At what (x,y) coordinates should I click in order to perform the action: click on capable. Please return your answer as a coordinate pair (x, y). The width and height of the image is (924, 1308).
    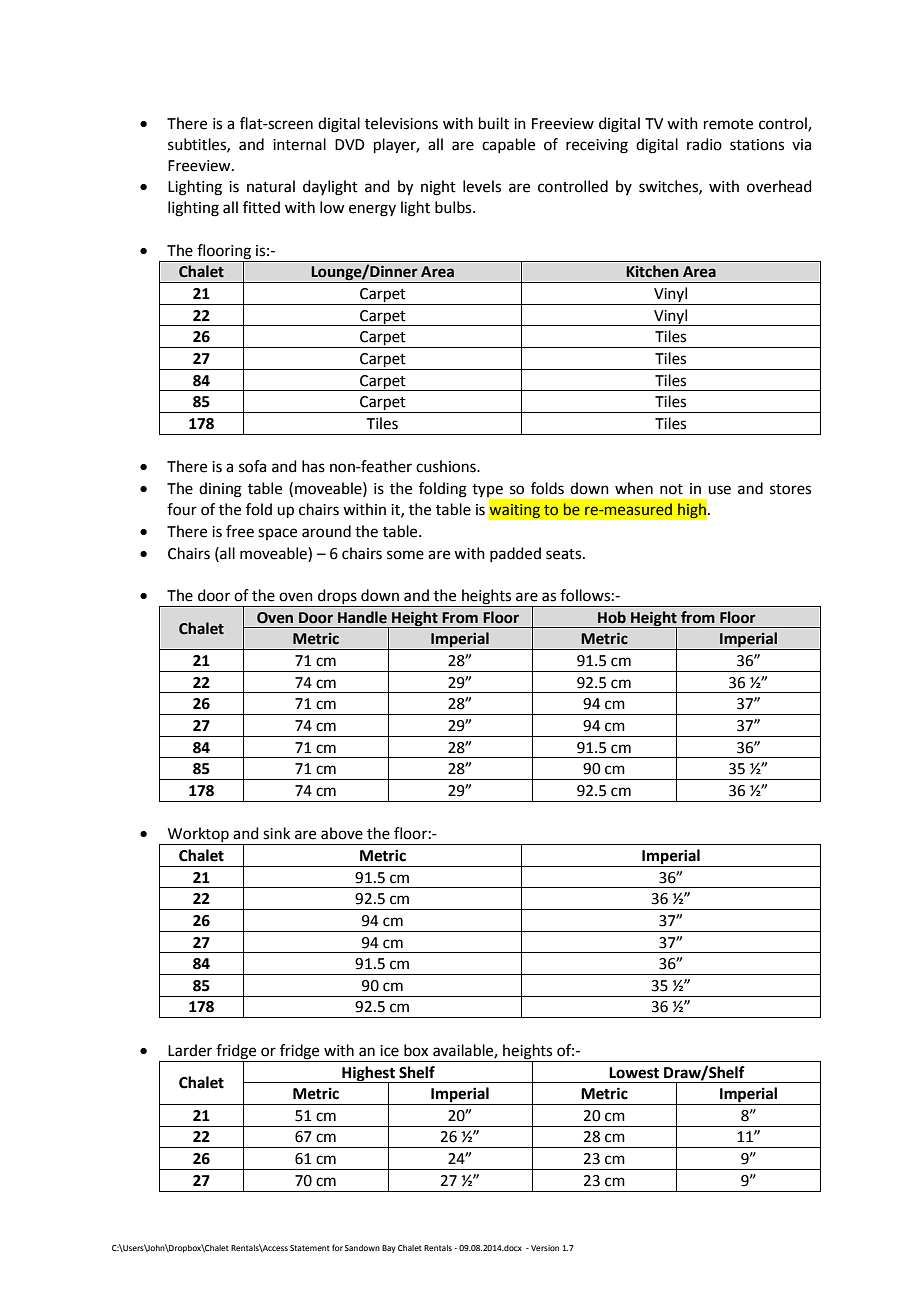
    Looking at the image, I should click on (508, 145).
